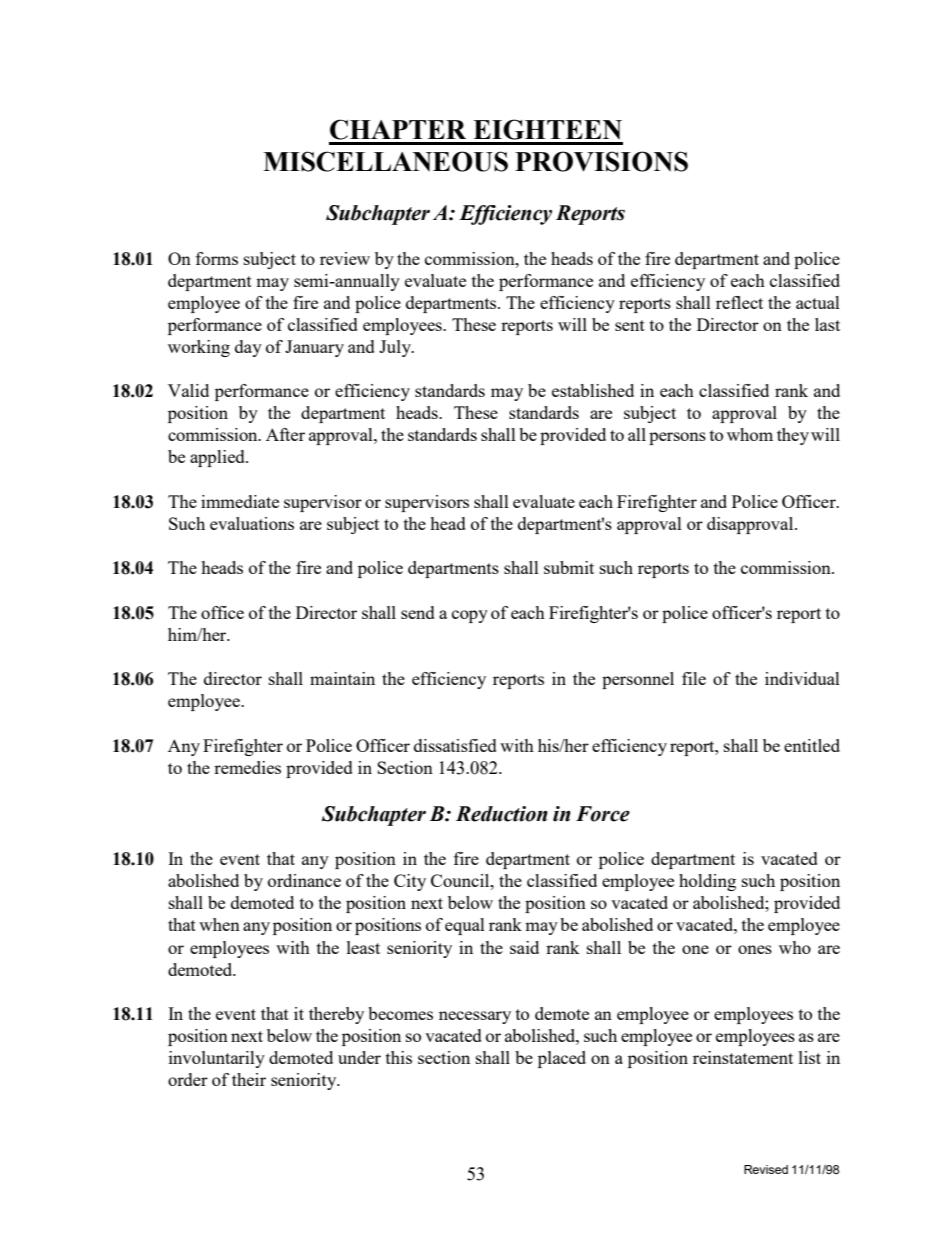  Describe the element at coordinates (707, 882) in the screenshot. I see `holding` at that location.
